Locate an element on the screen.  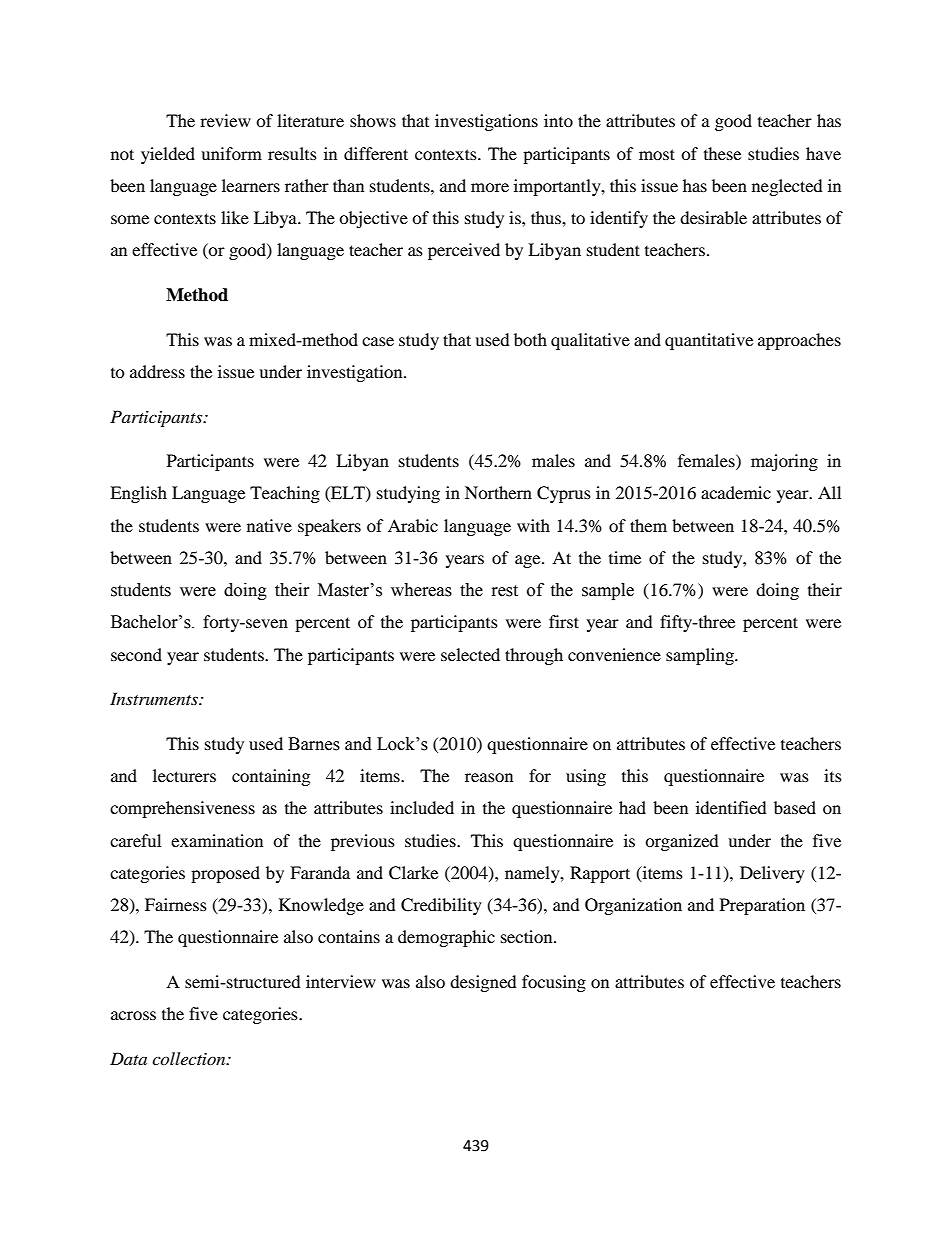
these is located at coordinates (722, 153).
